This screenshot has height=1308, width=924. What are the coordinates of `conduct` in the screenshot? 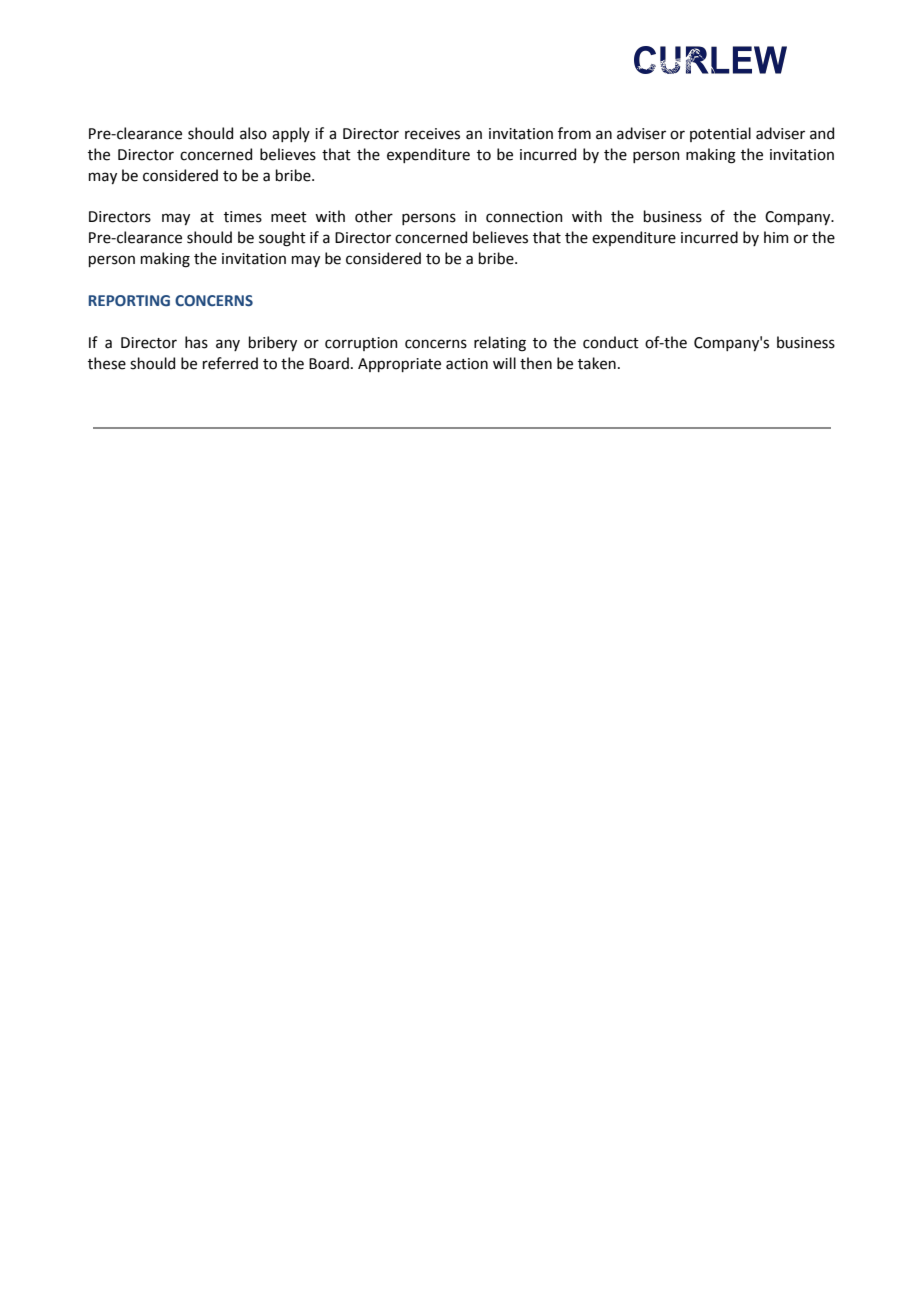 It's located at (611, 342).
